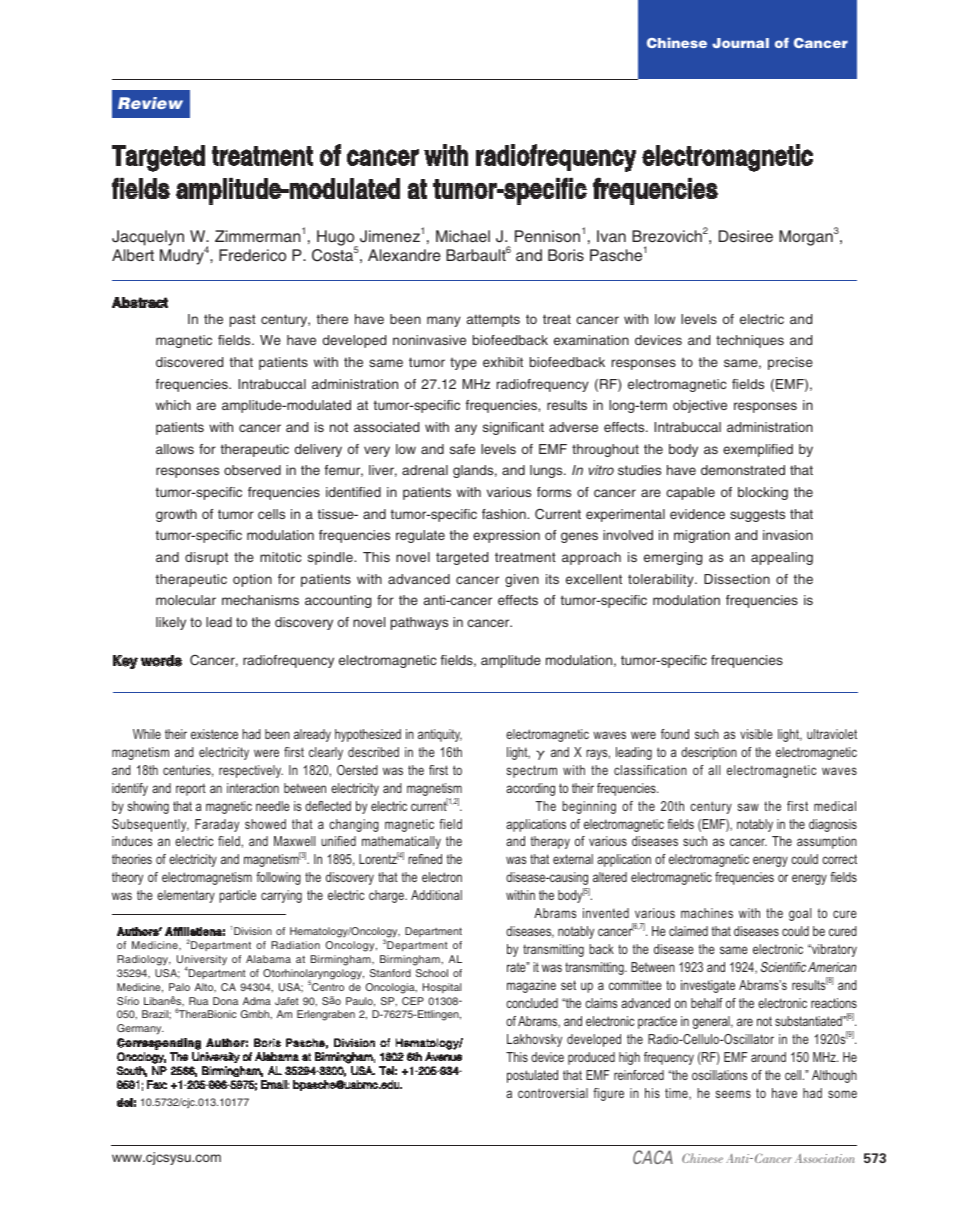  I want to click on Faraday, so click(217, 825).
